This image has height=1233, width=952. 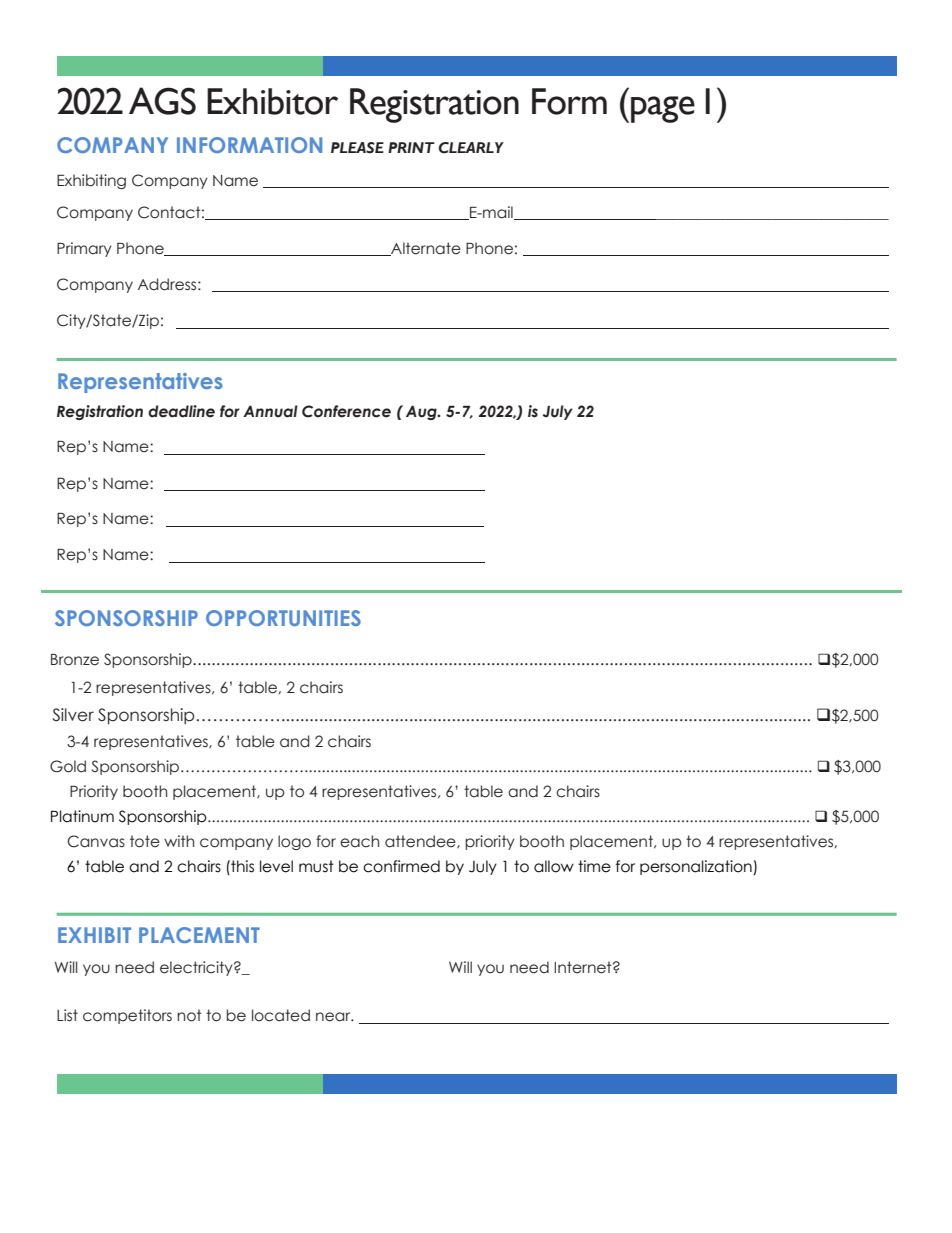 What do you see at coordinates (594, 866) in the image?
I see `time` at bounding box center [594, 866].
